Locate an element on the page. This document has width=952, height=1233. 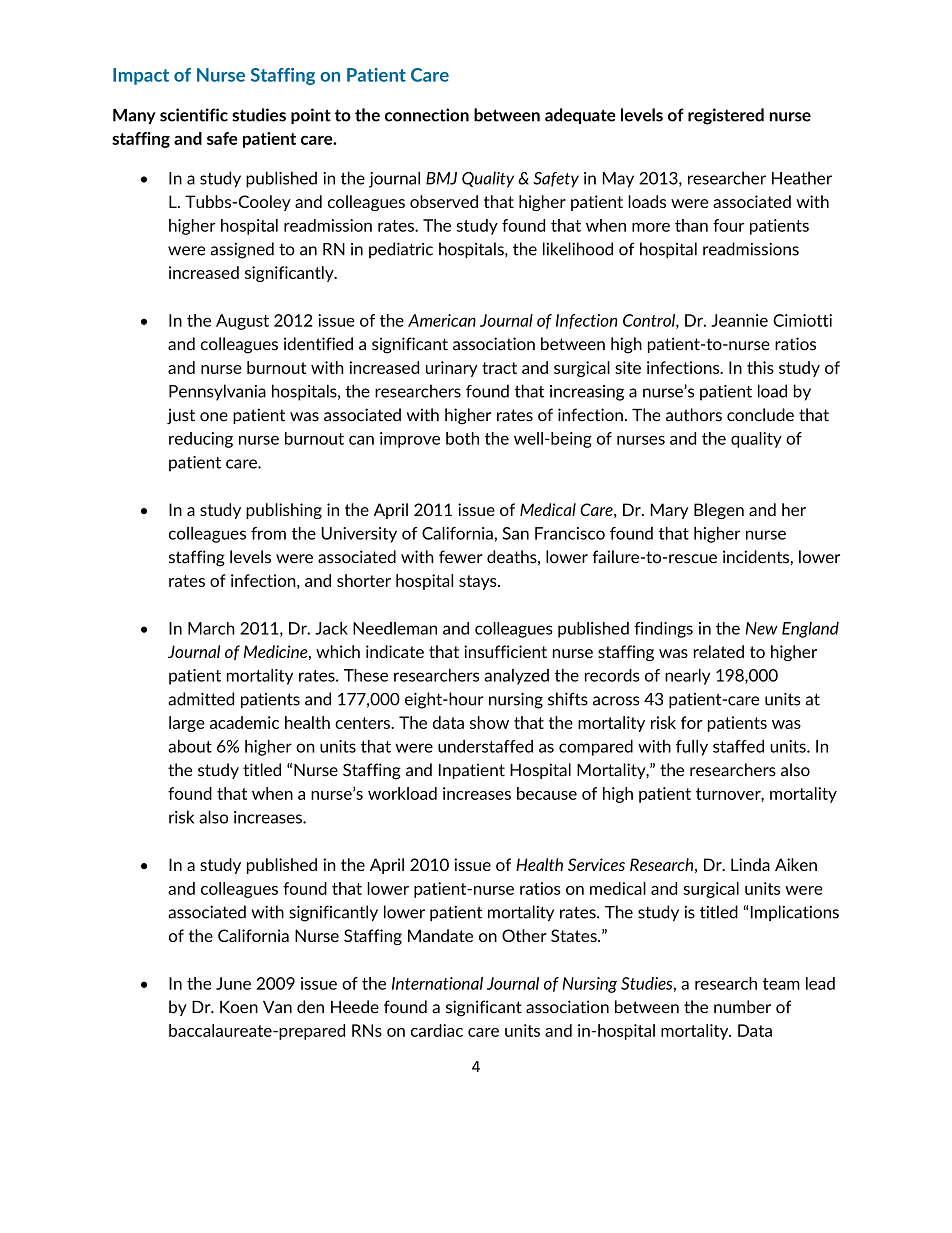
connection is located at coordinates (427, 115).
